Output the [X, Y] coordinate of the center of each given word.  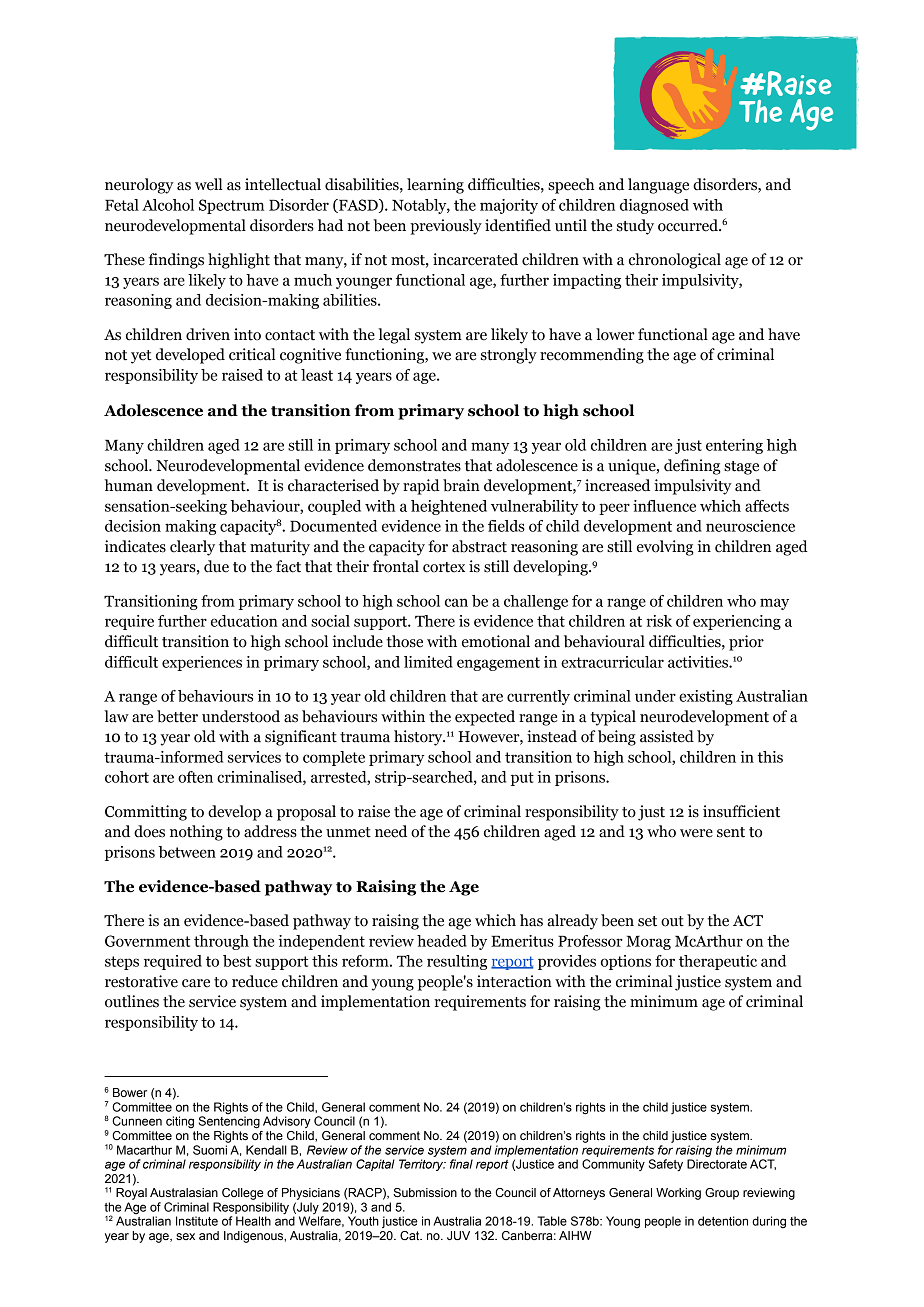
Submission [425, 1193]
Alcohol [168, 205]
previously [446, 227]
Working [678, 1194]
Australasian [184, 1193]
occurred [689, 225]
